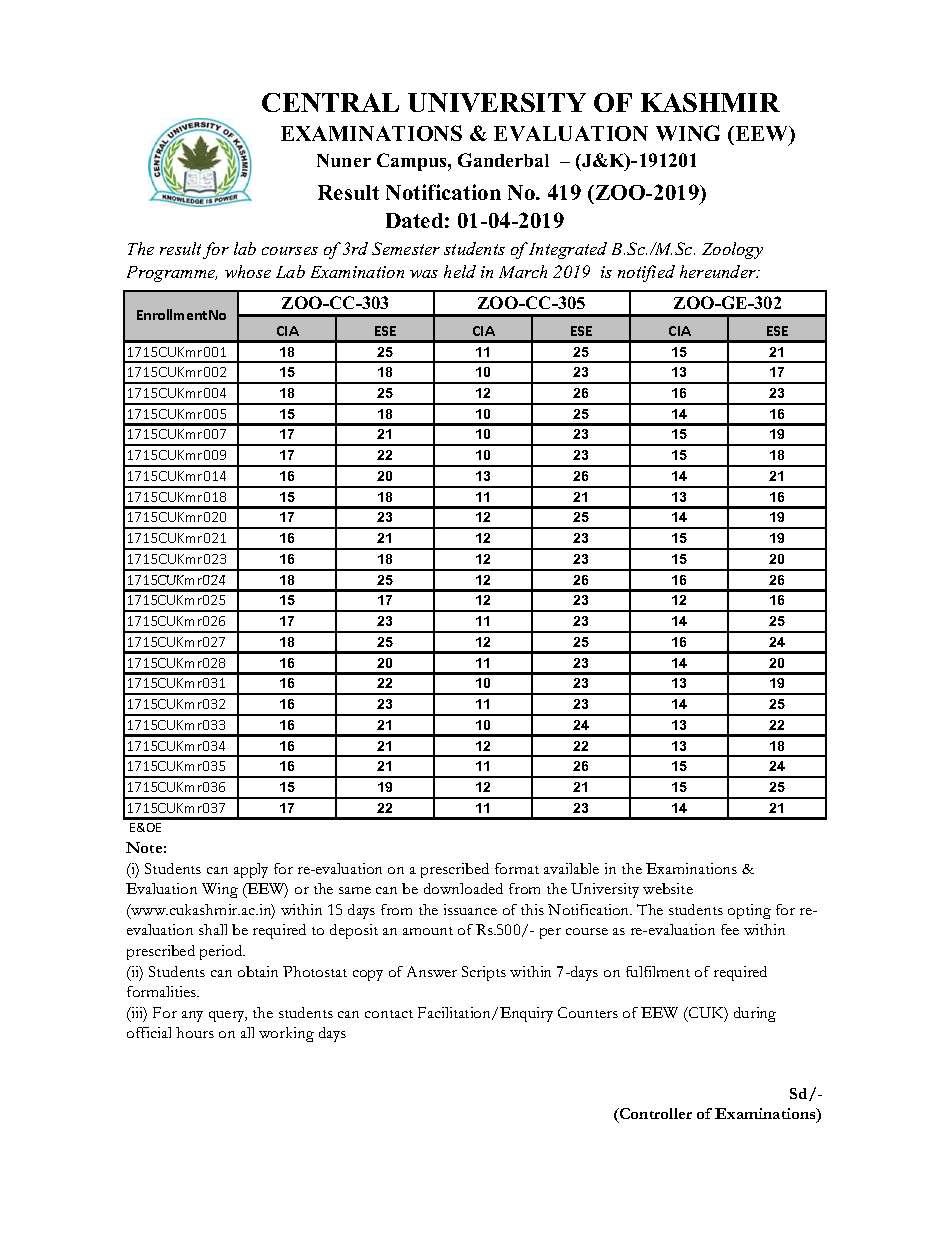 The width and height of the screenshot is (952, 1233). What do you see at coordinates (248, 271) in the screenshot?
I see `whose` at bounding box center [248, 271].
